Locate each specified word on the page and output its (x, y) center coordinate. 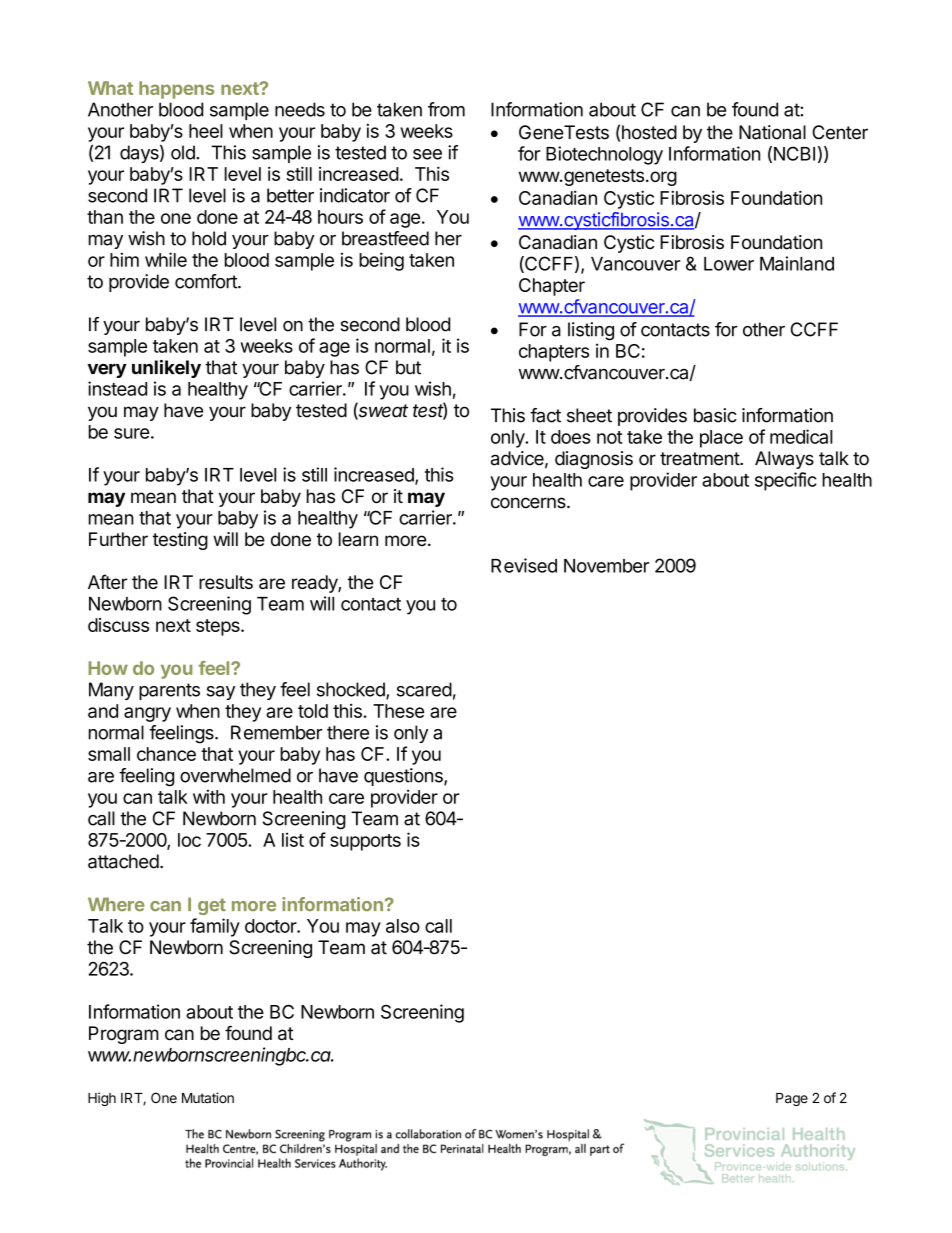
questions (404, 777)
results (226, 582)
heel (206, 131)
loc (189, 840)
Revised (524, 565)
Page (792, 1099)
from (446, 109)
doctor (271, 926)
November (606, 566)
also (403, 926)
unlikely (166, 369)
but (408, 367)
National (772, 132)
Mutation (208, 1098)
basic (715, 415)
